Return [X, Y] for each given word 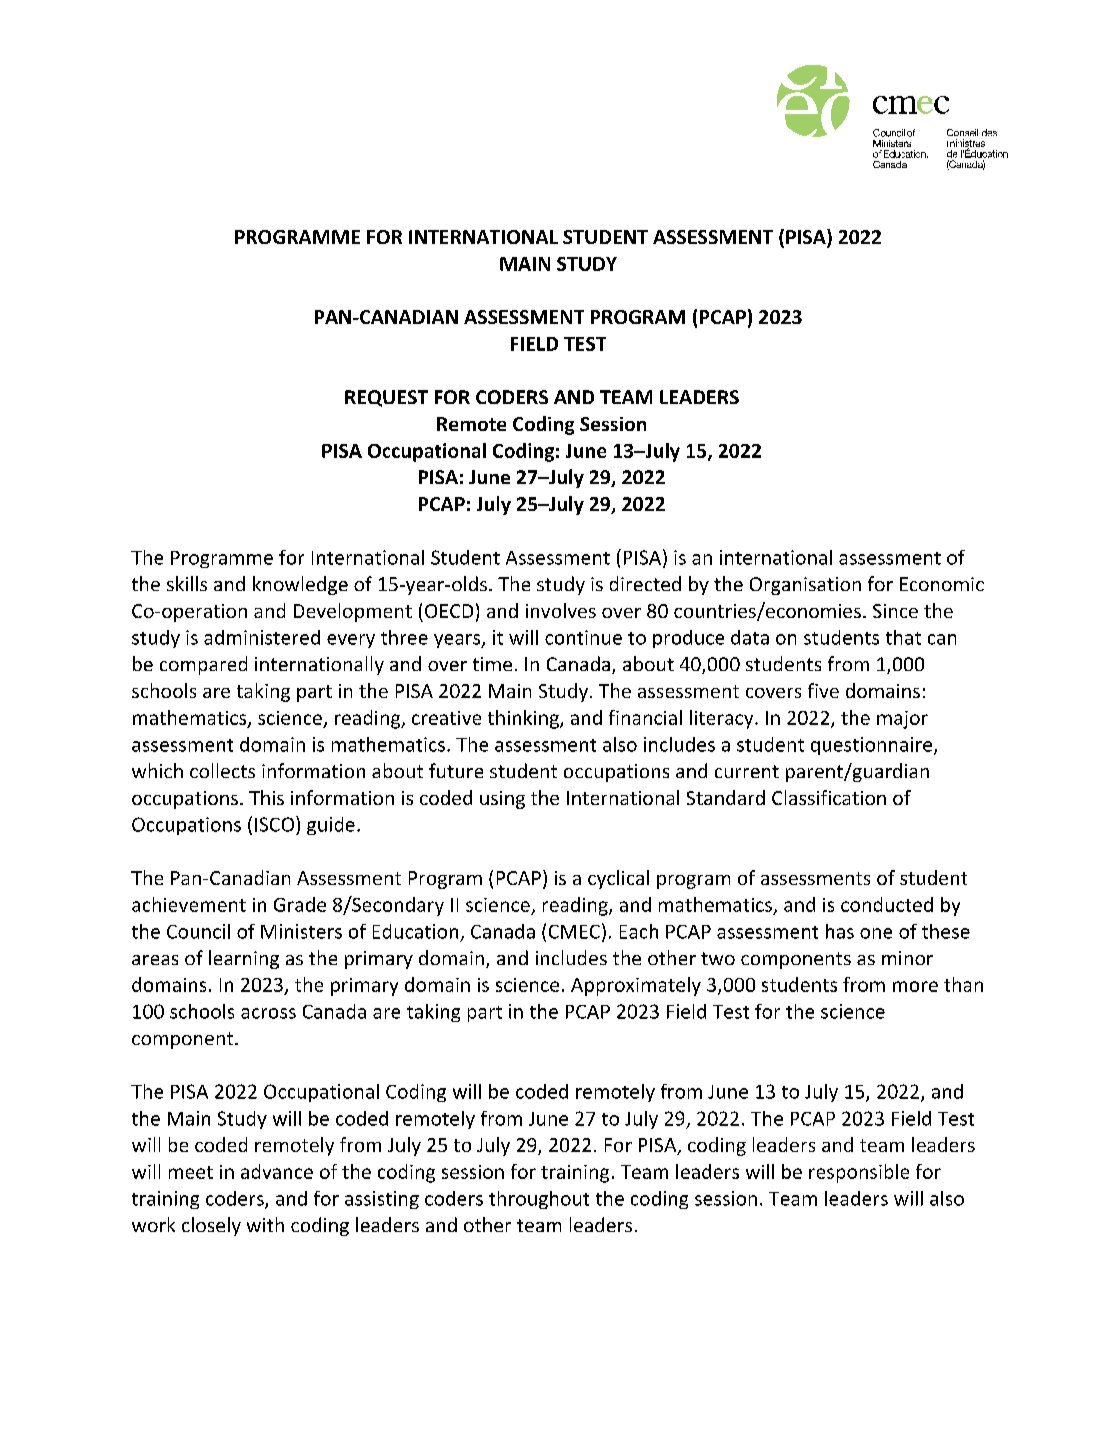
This [266, 797]
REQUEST [386, 398]
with [265, 1224]
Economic [942, 584]
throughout [539, 1200]
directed [645, 583]
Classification [829, 797]
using [502, 800]
